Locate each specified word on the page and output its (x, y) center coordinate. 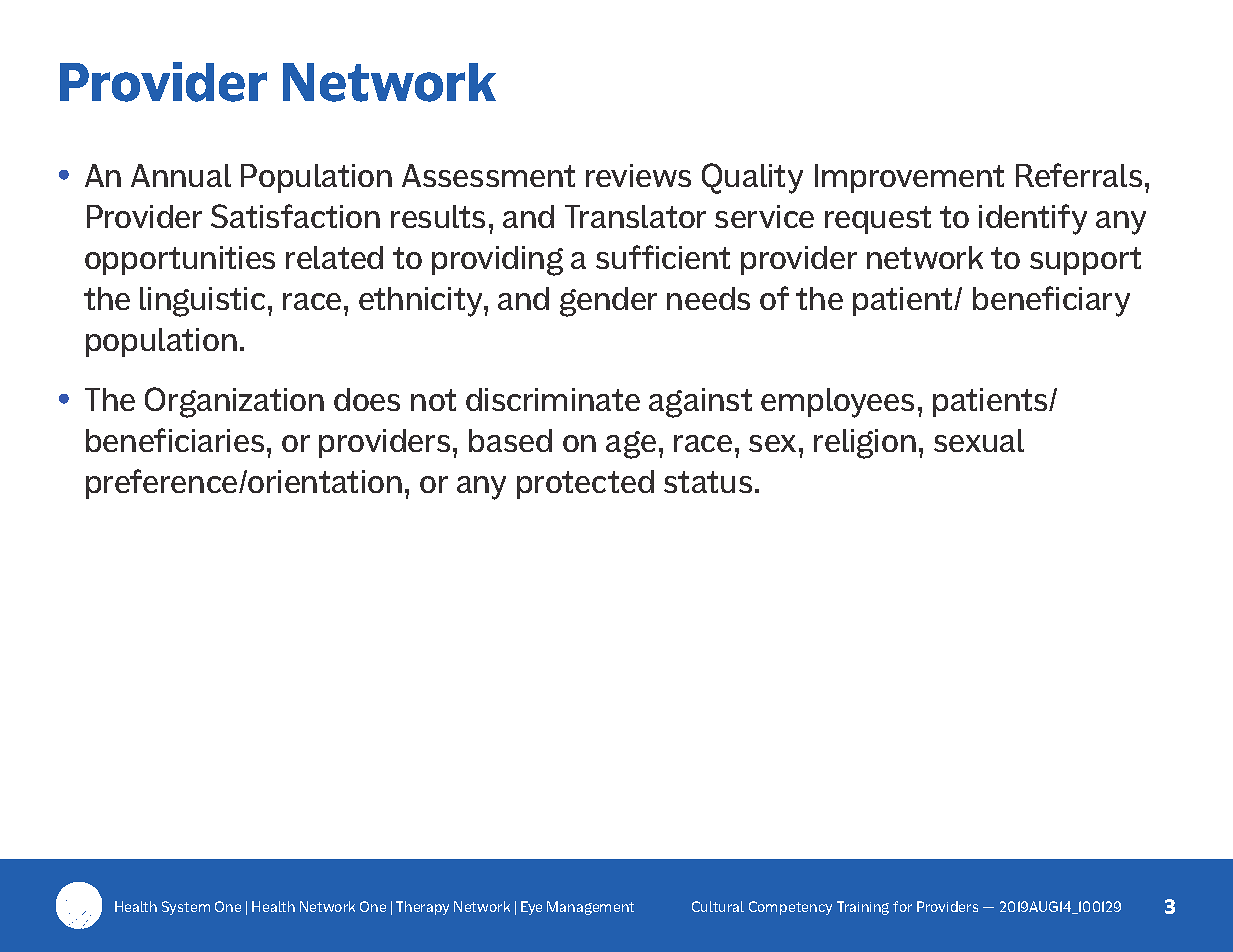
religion (865, 444)
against (700, 403)
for (902, 906)
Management (590, 908)
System (186, 908)
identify (1033, 219)
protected (585, 484)
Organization (234, 402)
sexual (979, 440)
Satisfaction (295, 216)
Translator (635, 216)
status (708, 482)
